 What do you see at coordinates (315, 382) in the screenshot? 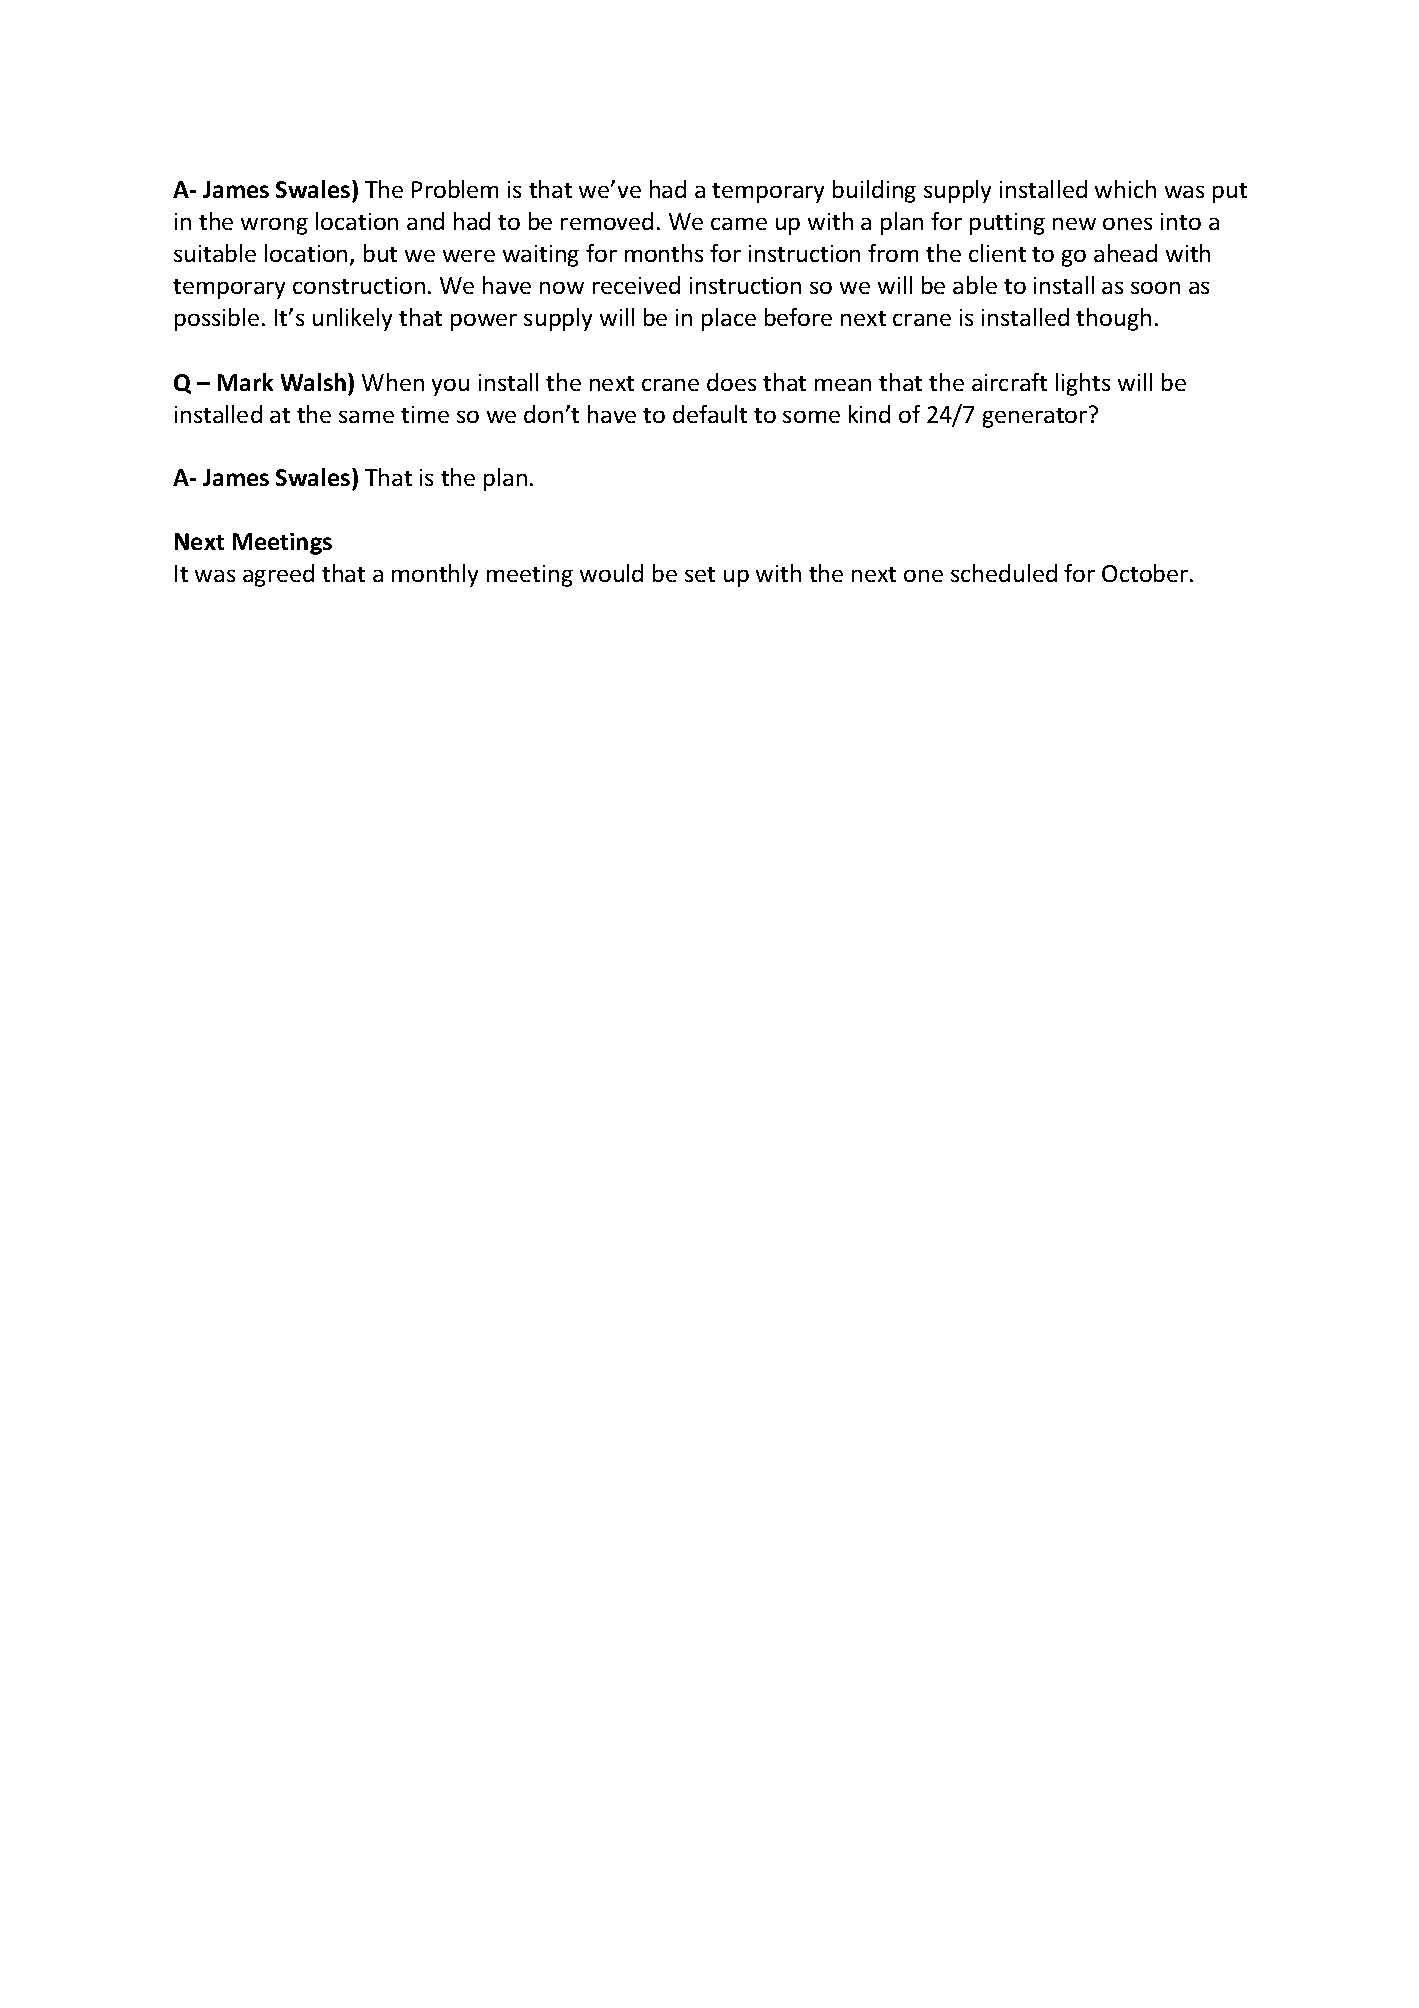
I see `Walsh` at bounding box center [315, 382].
